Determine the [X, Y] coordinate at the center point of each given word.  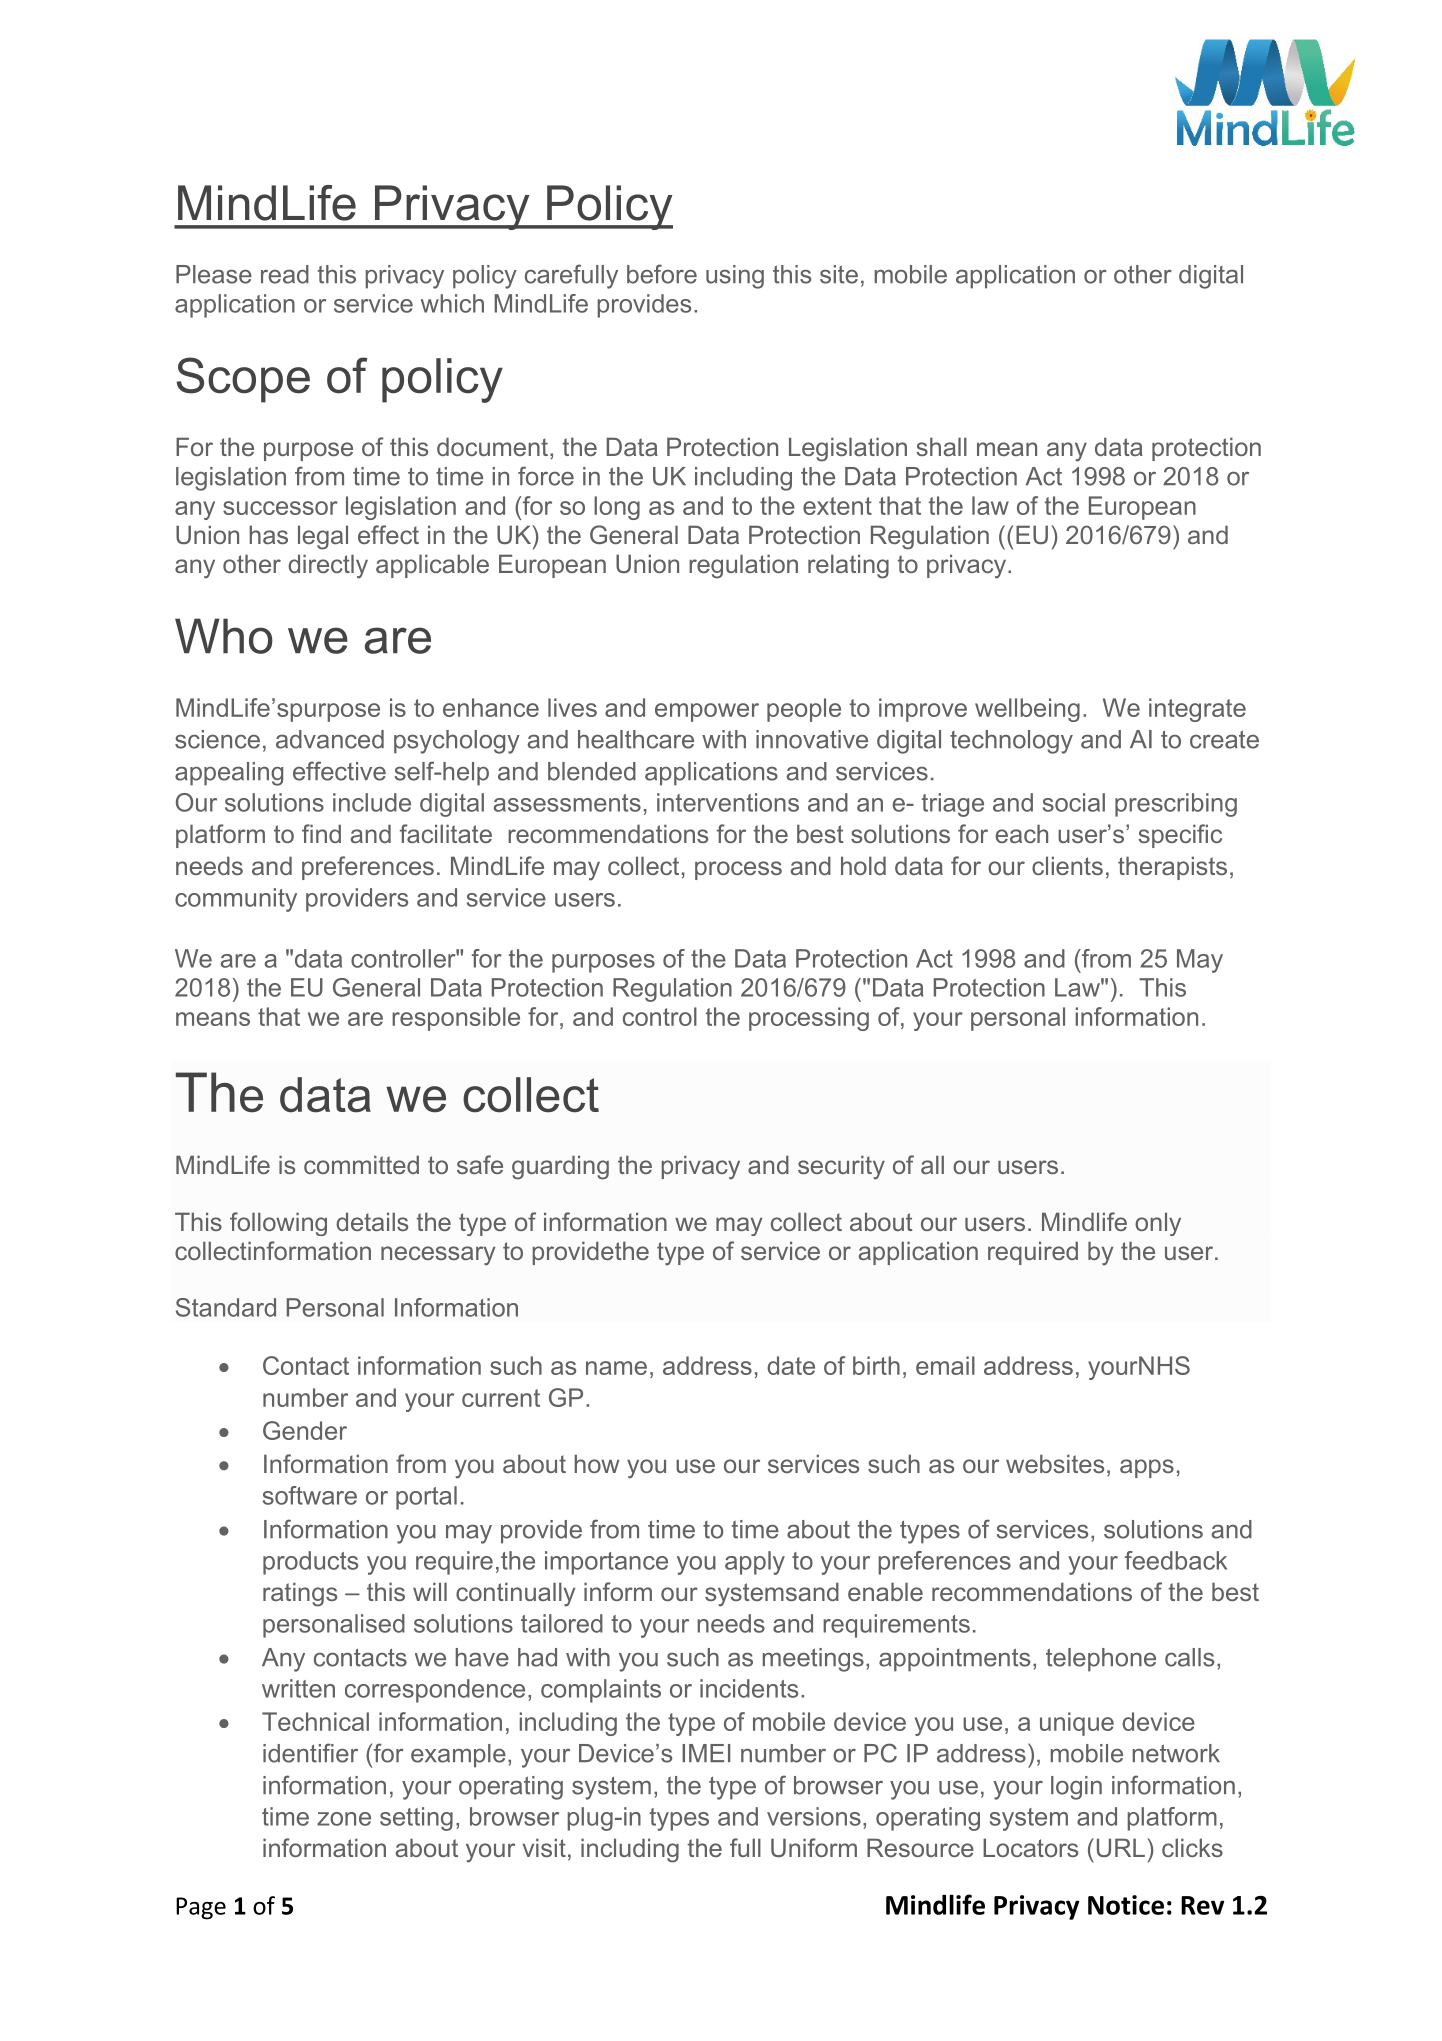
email [945, 1365]
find [321, 833]
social [1074, 802]
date [791, 1365]
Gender [305, 1430]
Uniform [814, 1847]
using [735, 277]
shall [941, 446]
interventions [728, 802]
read [285, 274]
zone [344, 1819]
